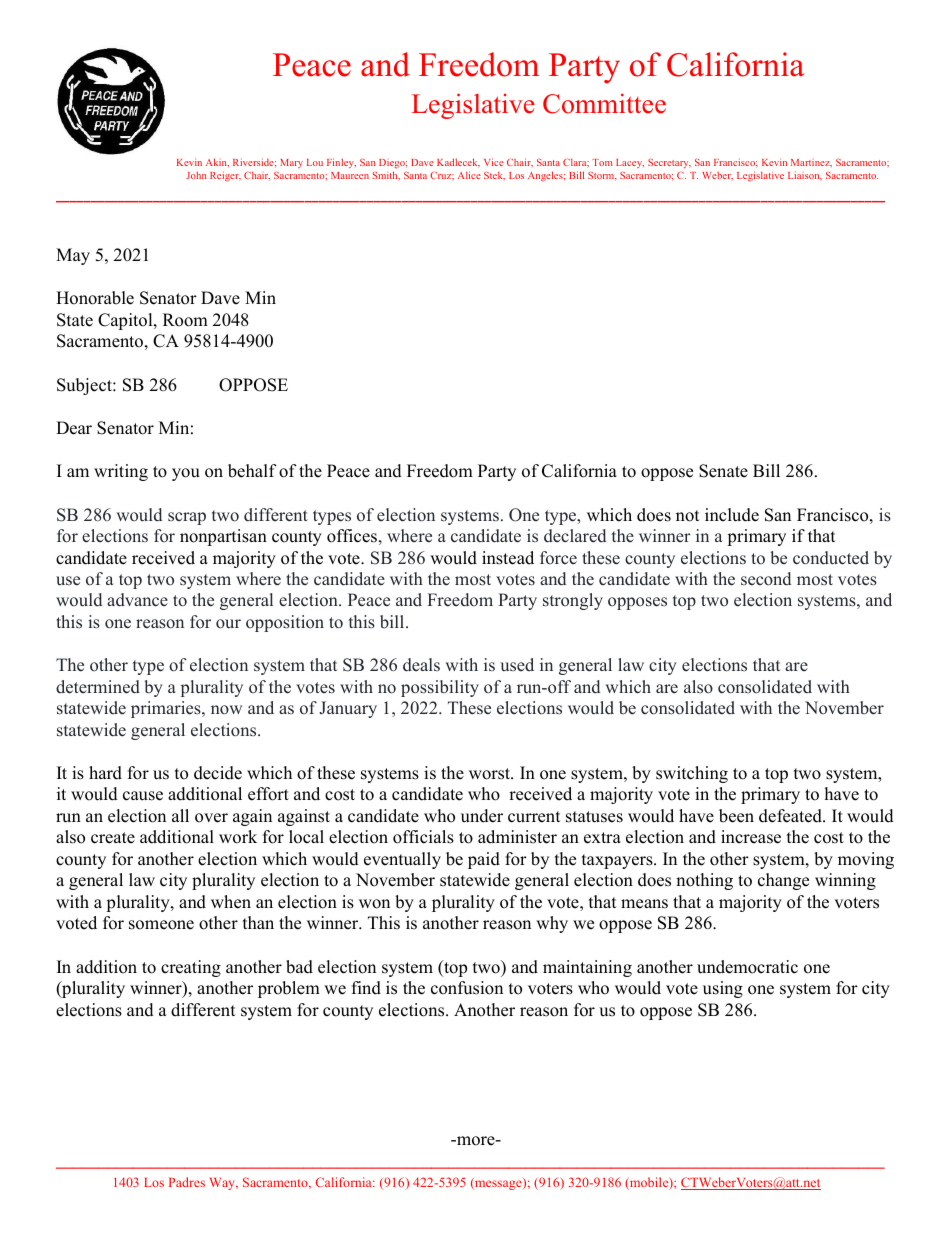 This document has height=1233, width=952. I want to click on Vice, so click(494, 162).
